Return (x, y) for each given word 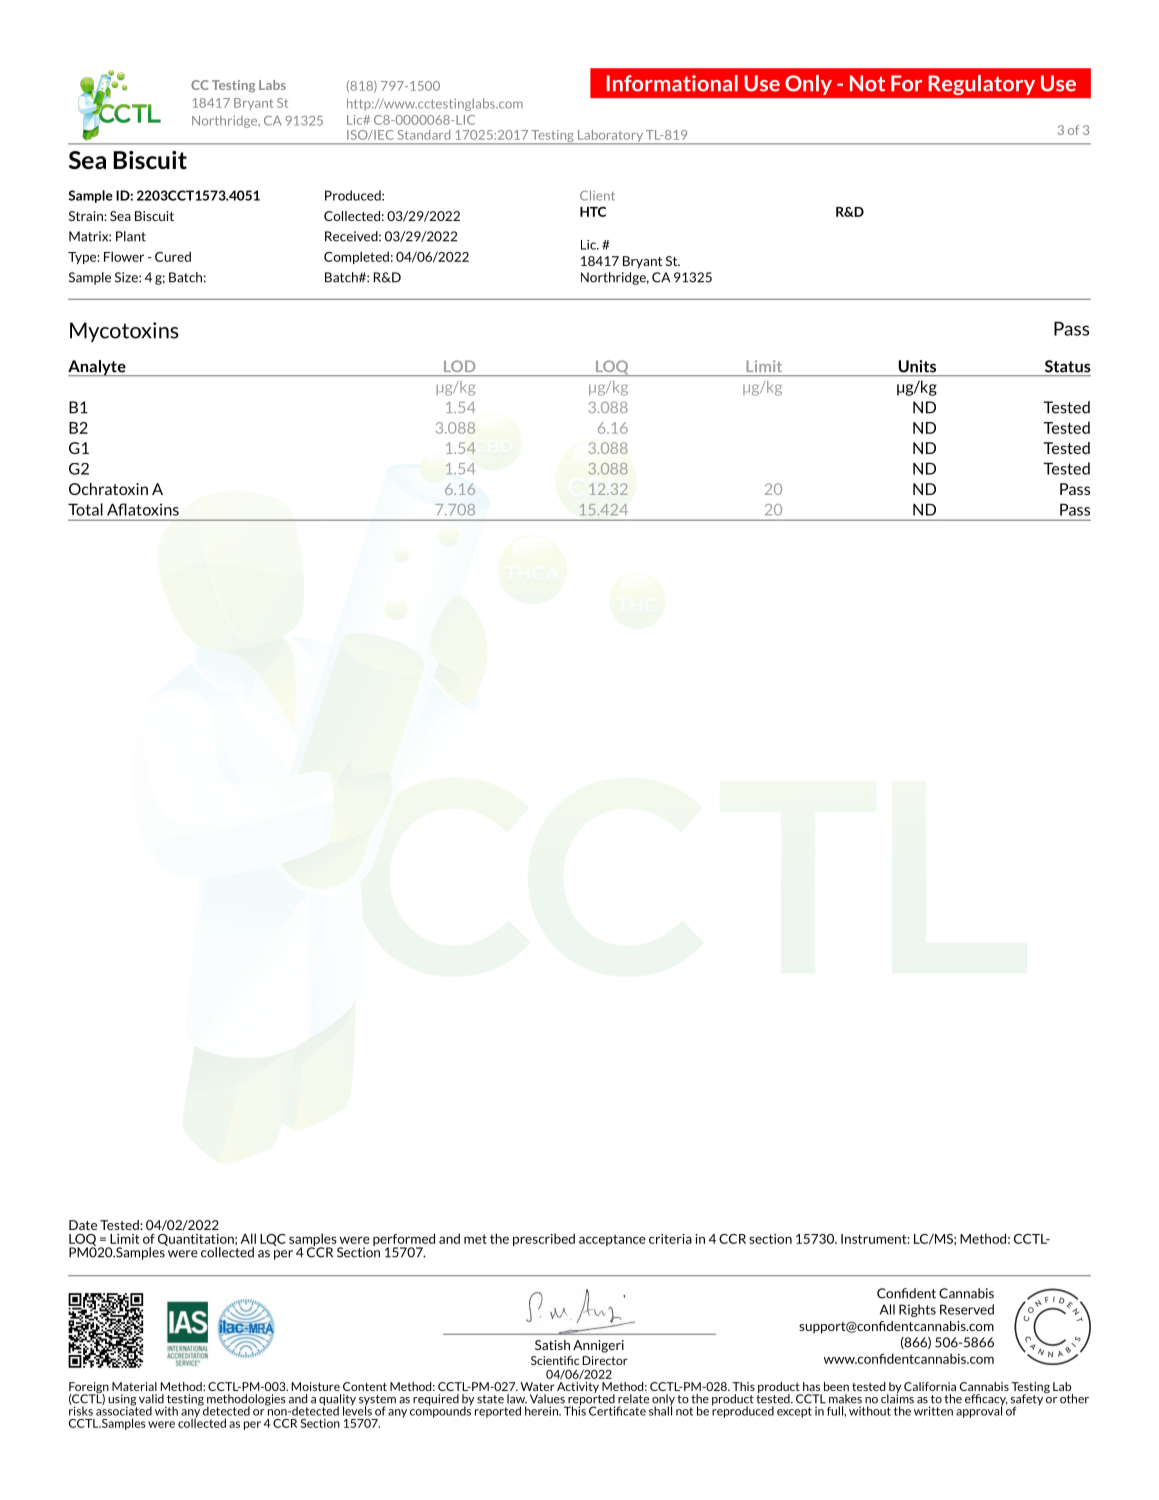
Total (85, 509)
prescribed (544, 1239)
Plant (131, 236)
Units (917, 366)
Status (1068, 366)
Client (597, 195)
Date (83, 1225)
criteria (670, 1239)
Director (605, 1360)
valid (151, 1399)
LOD (459, 366)
